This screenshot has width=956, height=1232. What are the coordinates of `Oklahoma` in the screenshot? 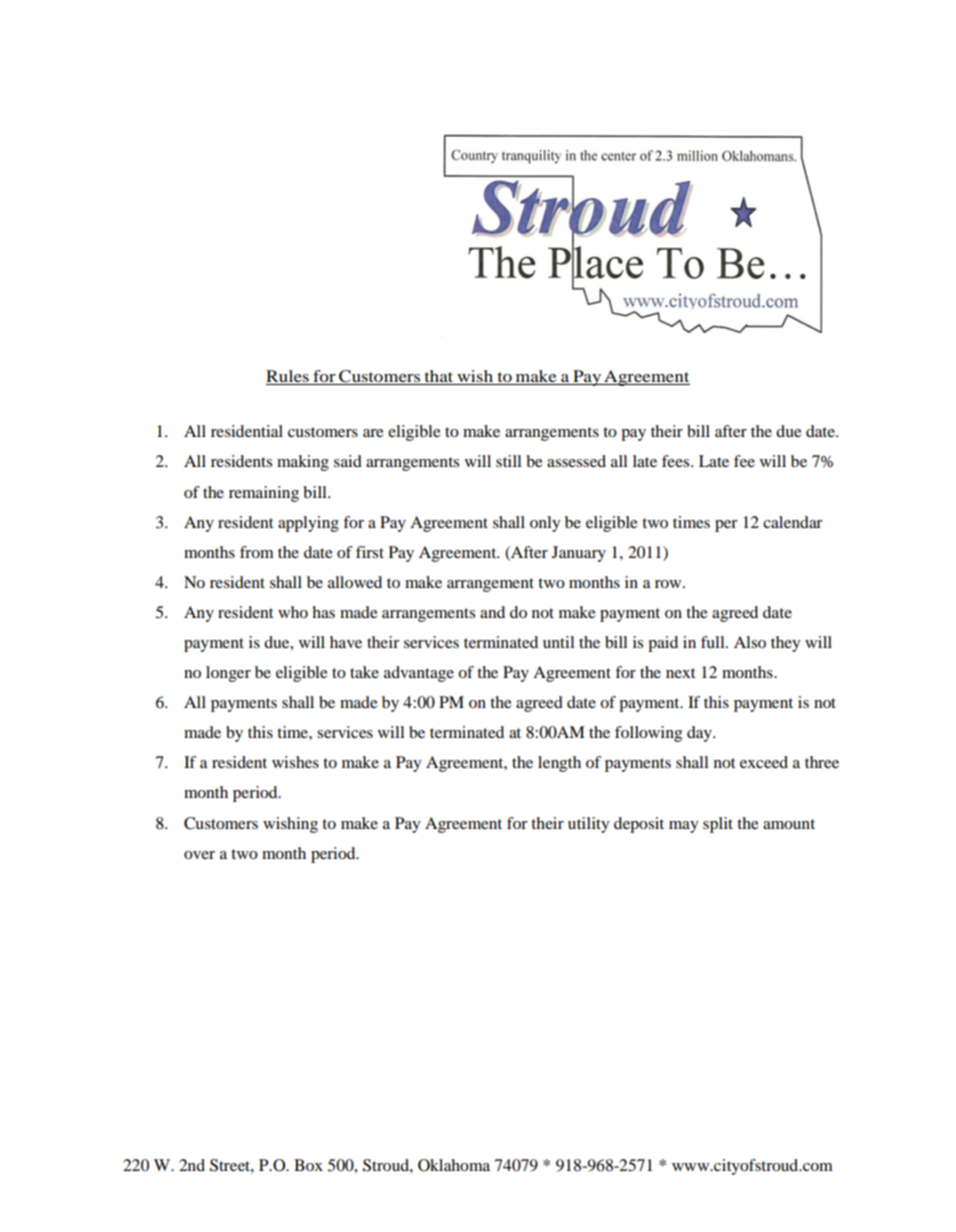 It's located at (454, 1165).
